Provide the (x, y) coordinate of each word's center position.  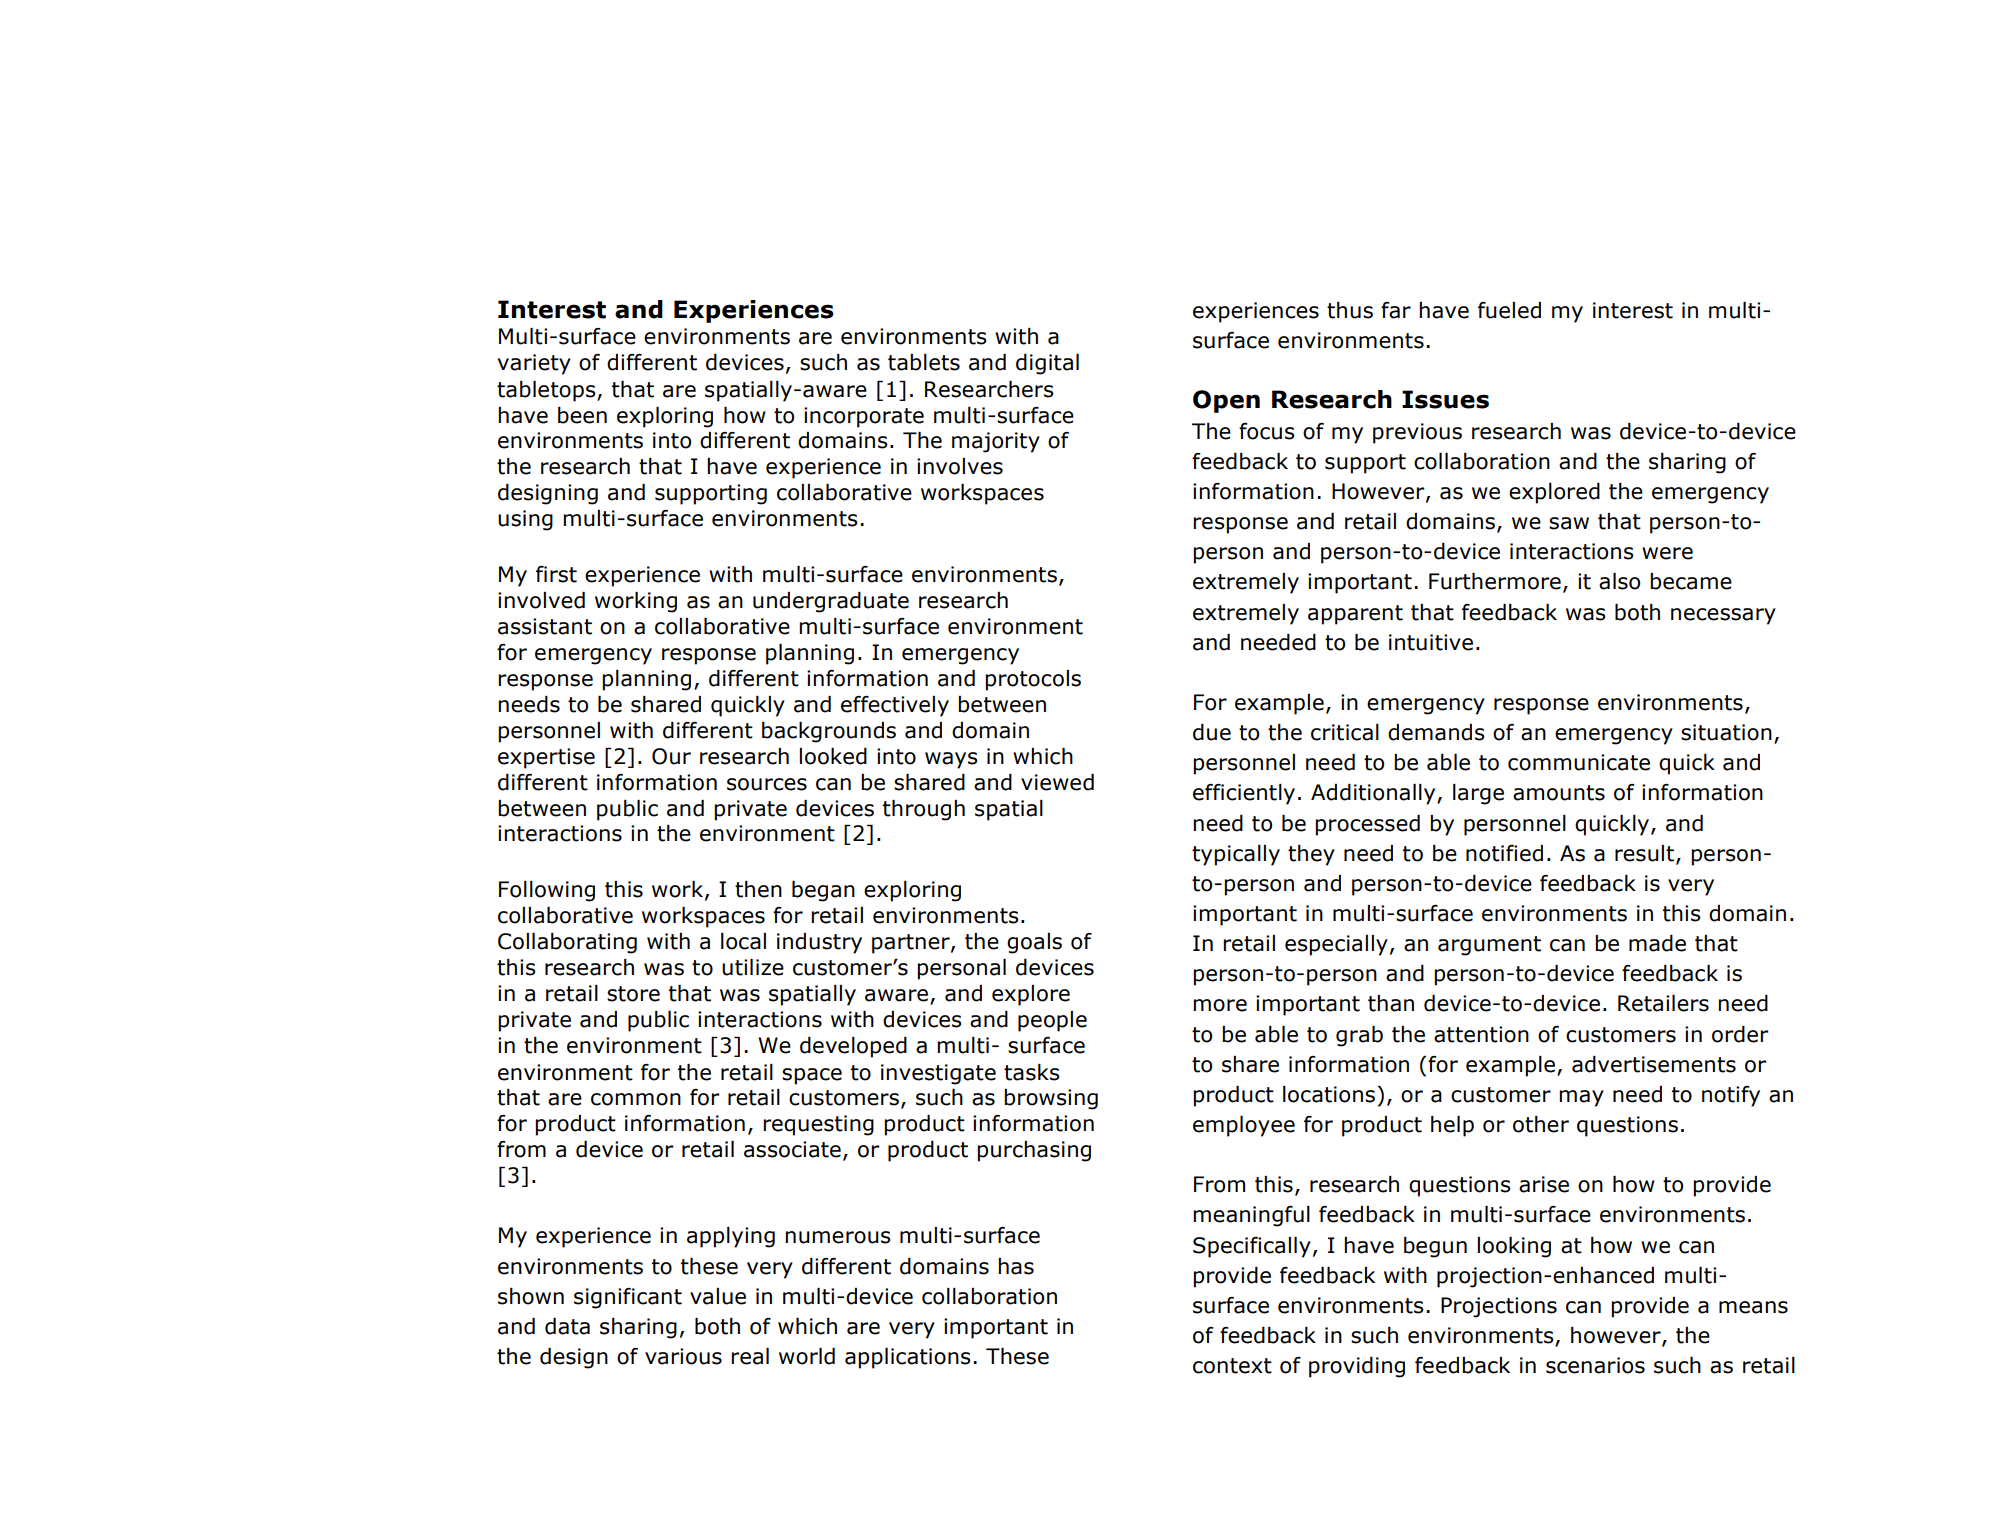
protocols (1033, 680)
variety (534, 364)
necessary (1723, 616)
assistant (545, 626)
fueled (1509, 310)
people (1052, 1021)
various (683, 1356)
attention (1481, 1034)
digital (1047, 364)
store (633, 994)
